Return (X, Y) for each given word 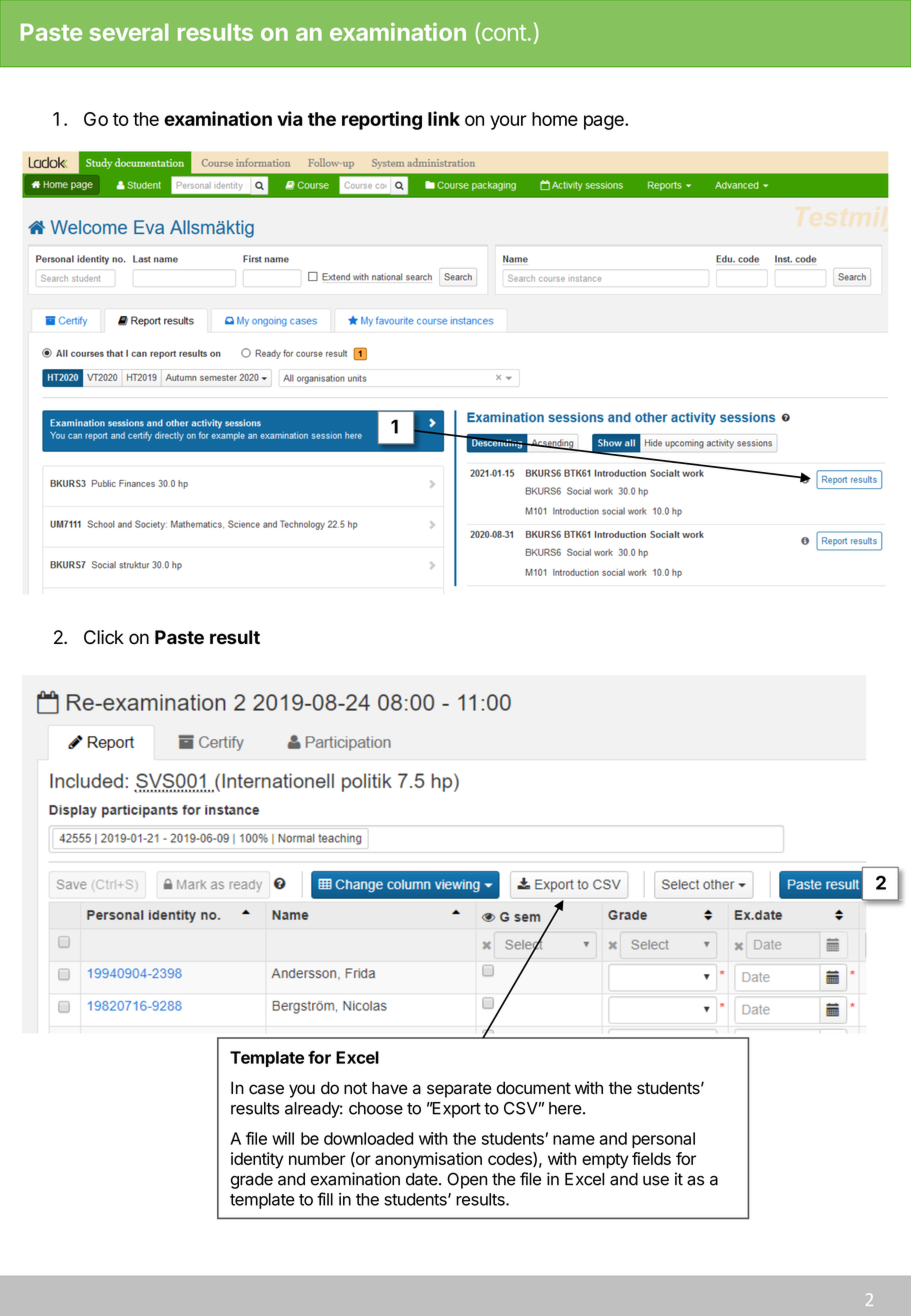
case (266, 1089)
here (565, 1108)
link (444, 118)
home (555, 119)
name (574, 1140)
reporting (382, 120)
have (390, 1088)
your (508, 122)
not (355, 1088)
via (290, 118)
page (605, 122)
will (283, 1138)
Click (104, 637)
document (534, 1088)
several (129, 32)
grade (252, 1181)
